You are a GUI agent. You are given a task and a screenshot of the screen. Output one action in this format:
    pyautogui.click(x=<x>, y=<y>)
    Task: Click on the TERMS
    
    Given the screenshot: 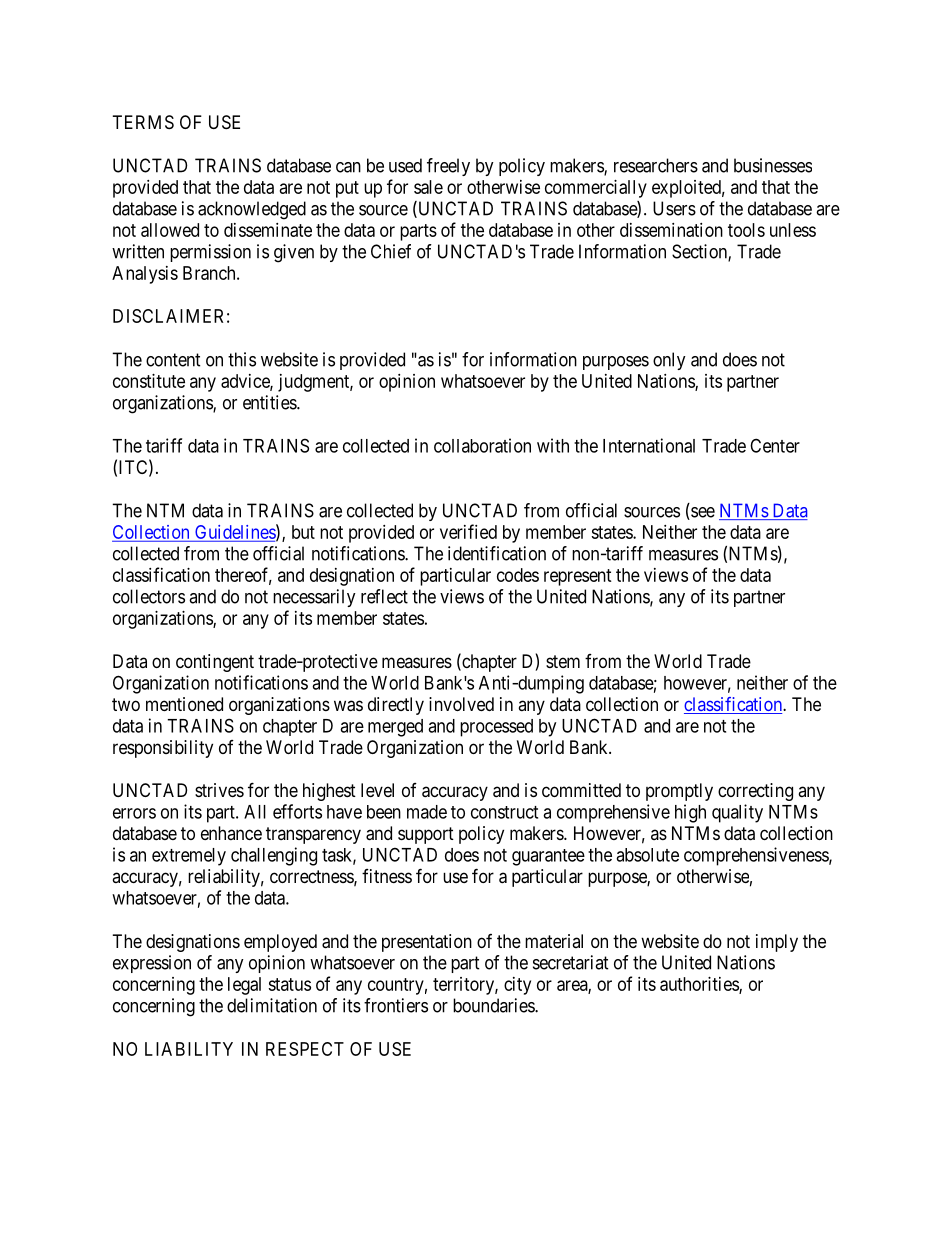 What is the action you would take?
    pyautogui.click(x=143, y=122)
